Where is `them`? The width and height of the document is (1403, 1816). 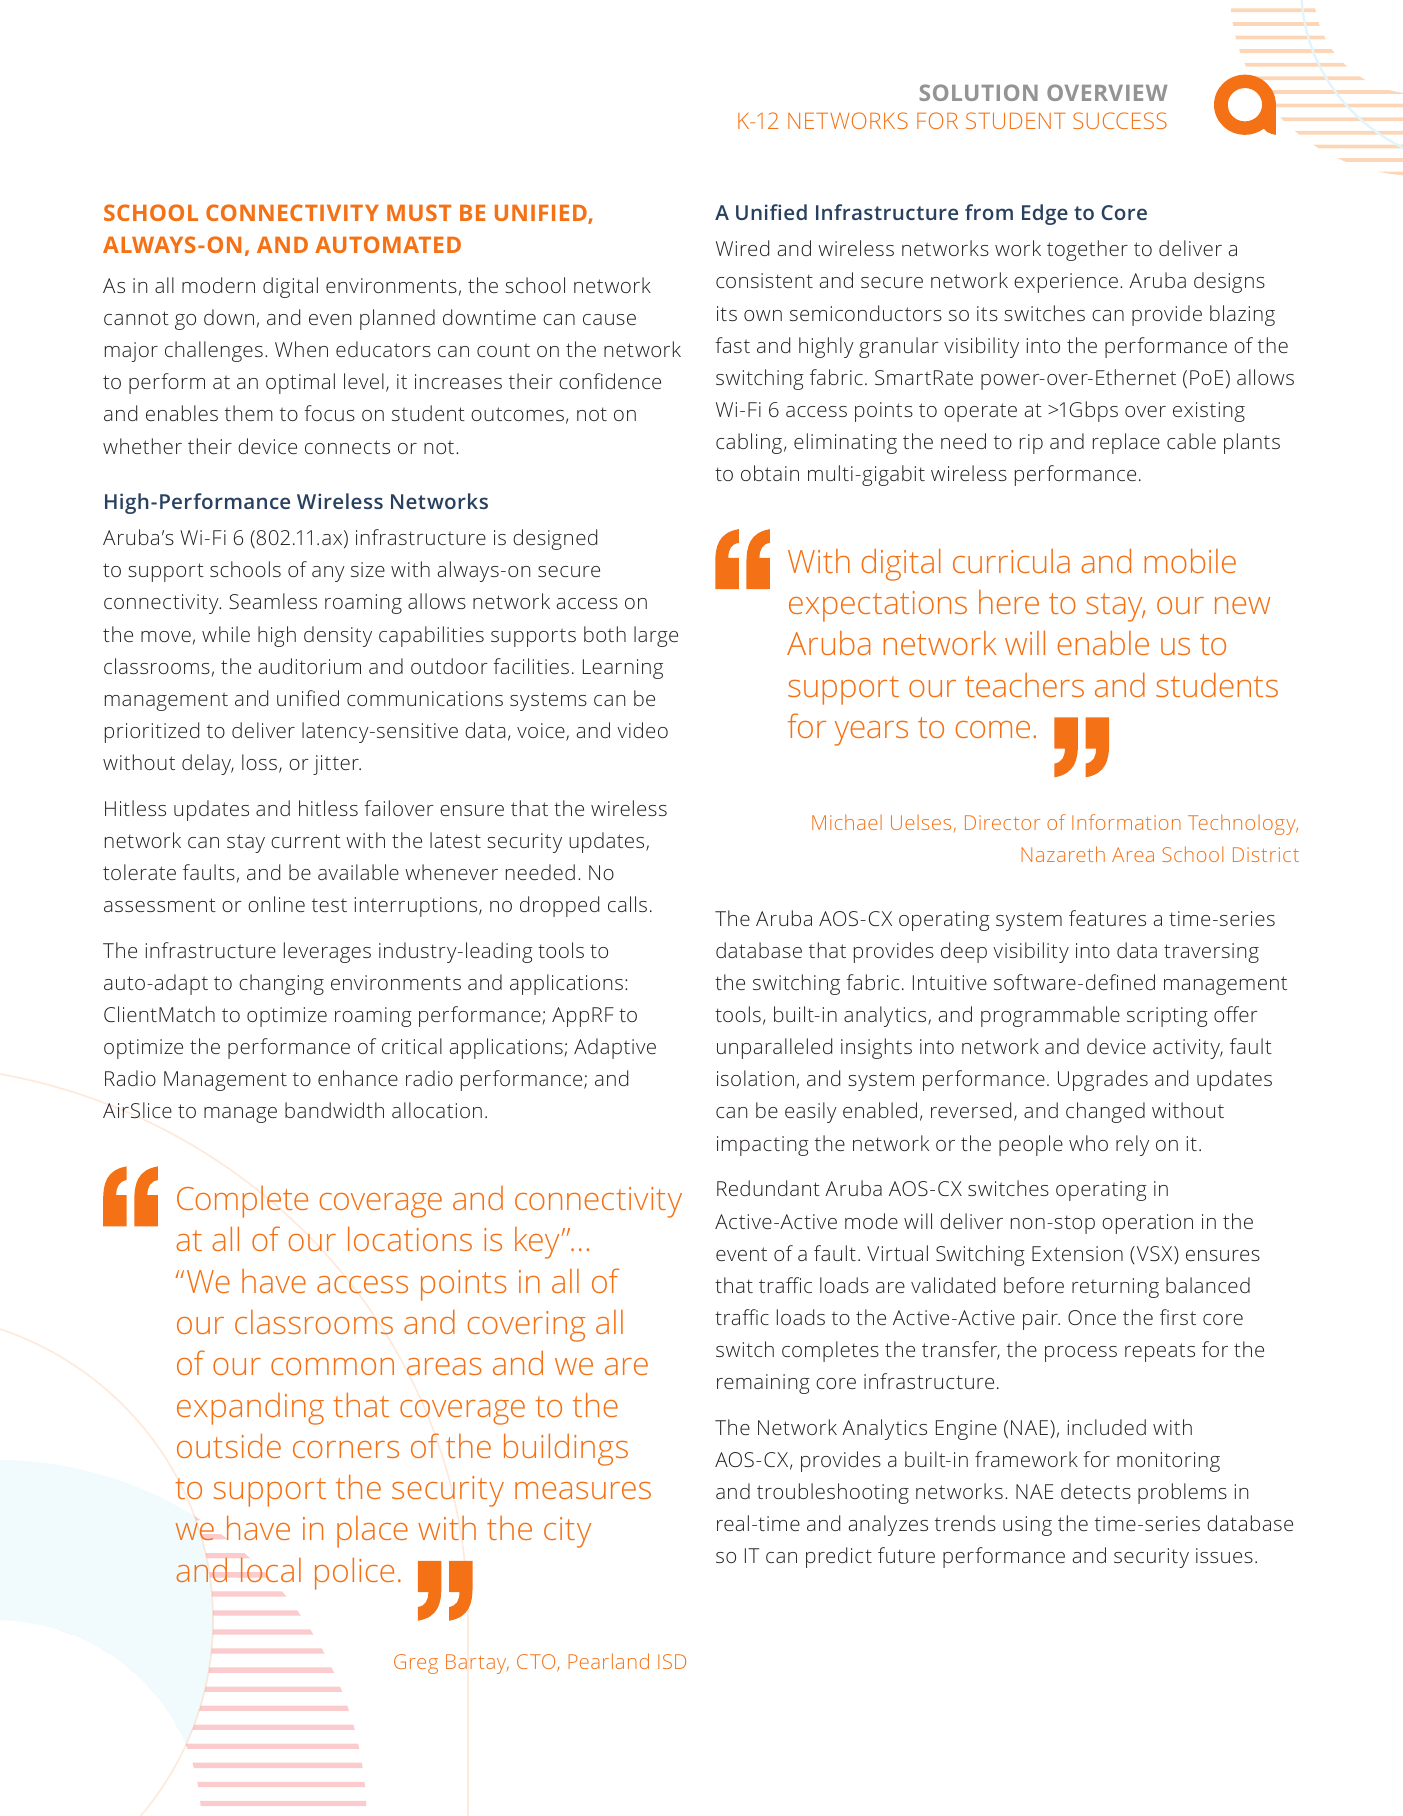 them is located at coordinates (249, 413).
